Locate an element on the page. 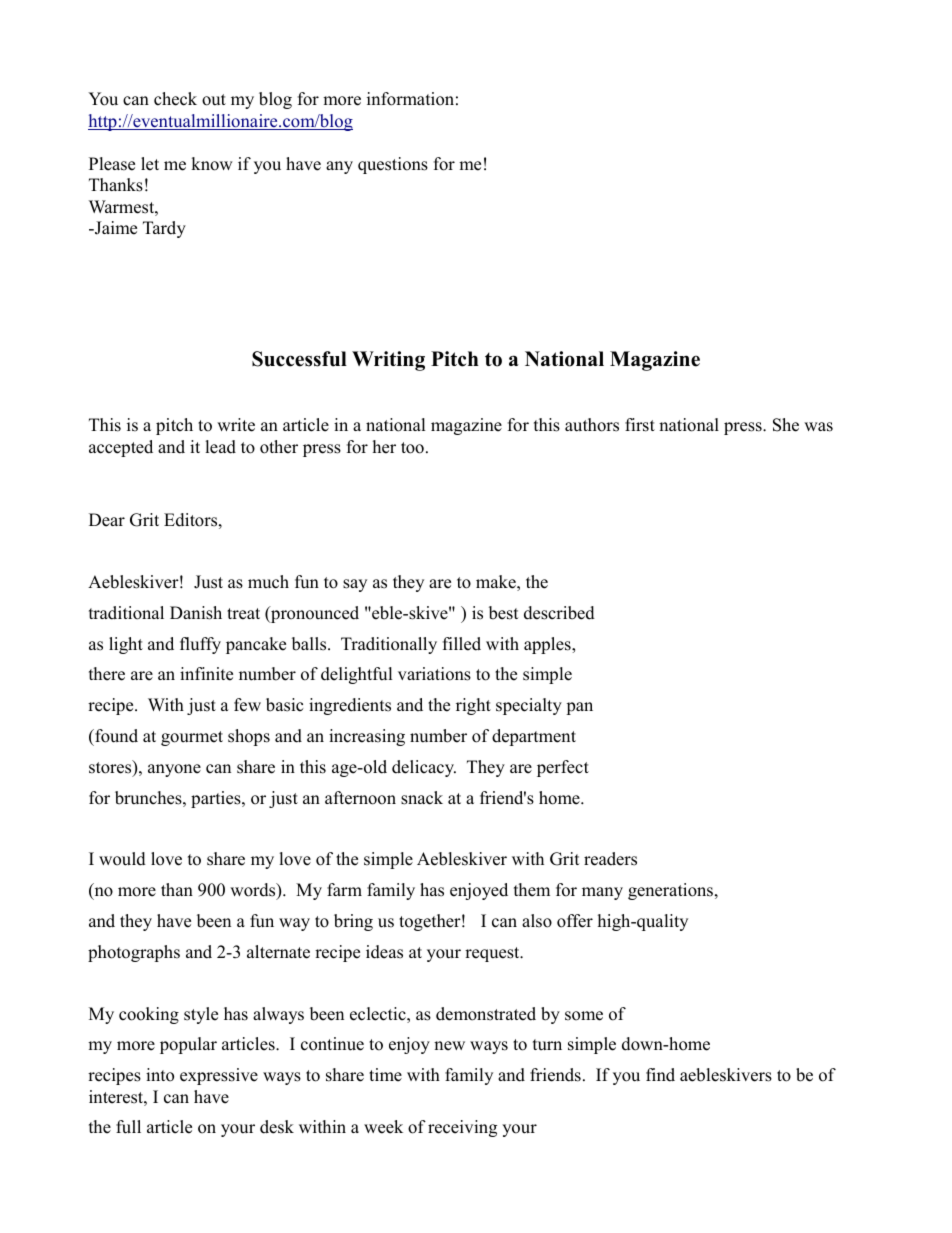  was is located at coordinates (818, 427).
